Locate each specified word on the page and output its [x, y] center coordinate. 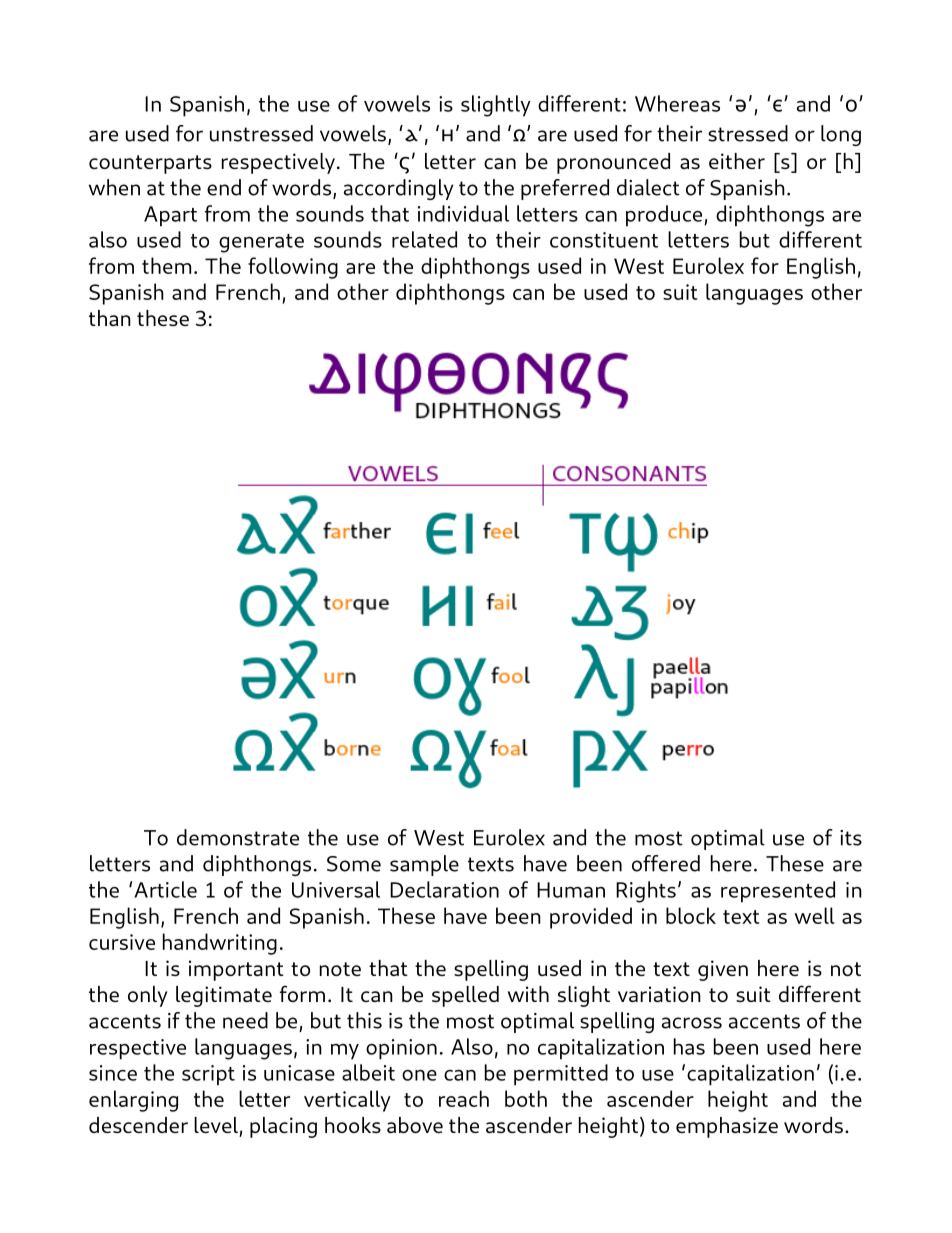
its [851, 838]
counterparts [150, 164]
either [737, 161]
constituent [604, 240]
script [208, 1075]
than [110, 318]
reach [464, 1098]
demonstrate [238, 837]
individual [463, 213]
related [424, 239]
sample [424, 865]
